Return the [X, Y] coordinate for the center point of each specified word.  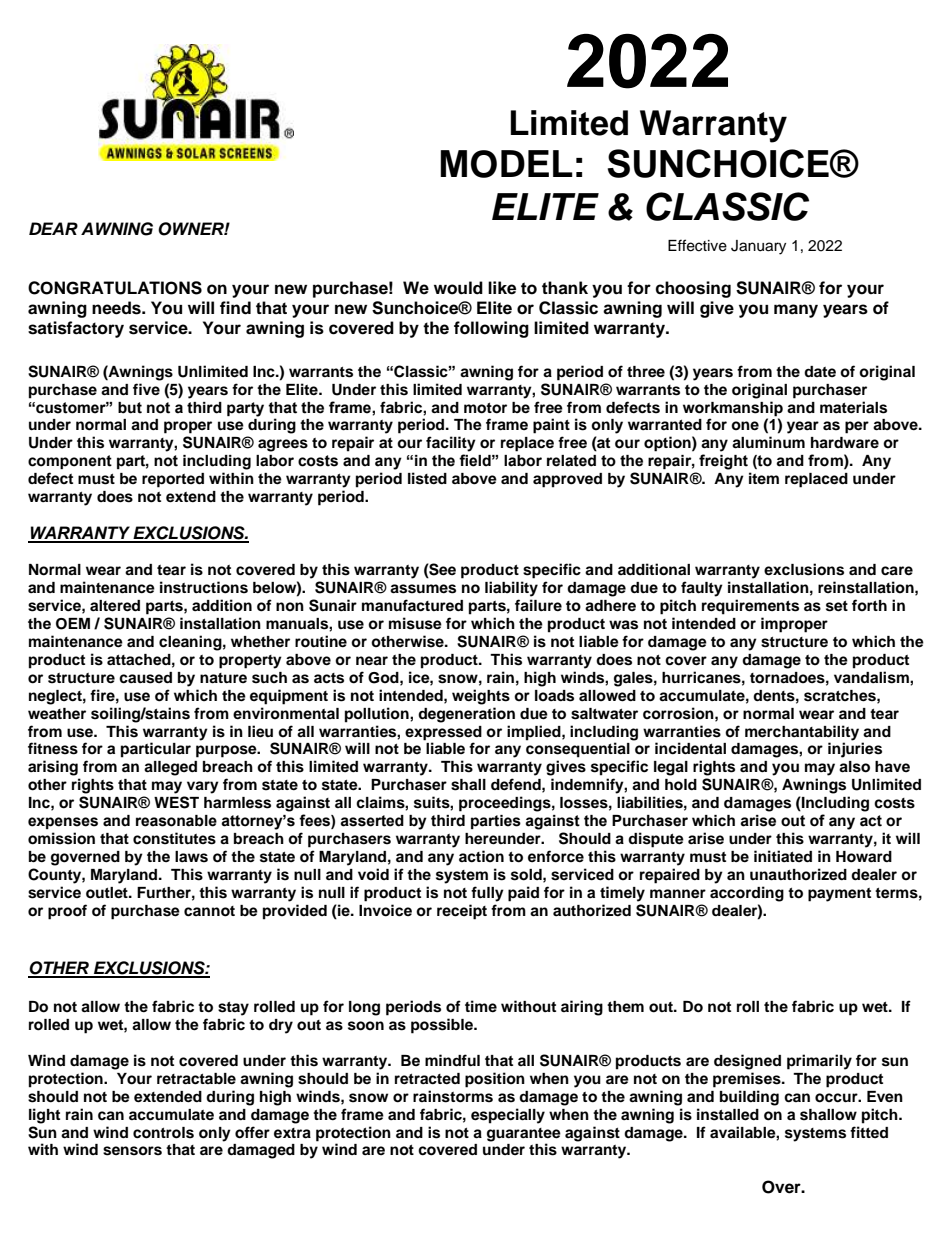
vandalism [872, 677]
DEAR [53, 228]
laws [191, 857]
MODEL [506, 164]
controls [163, 1133]
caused [145, 678]
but [130, 408]
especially [508, 1116]
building [749, 1098]
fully [487, 894]
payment [839, 895]
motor [485, 408]
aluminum [768, 442]
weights [481, 697]
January [758, 247]
